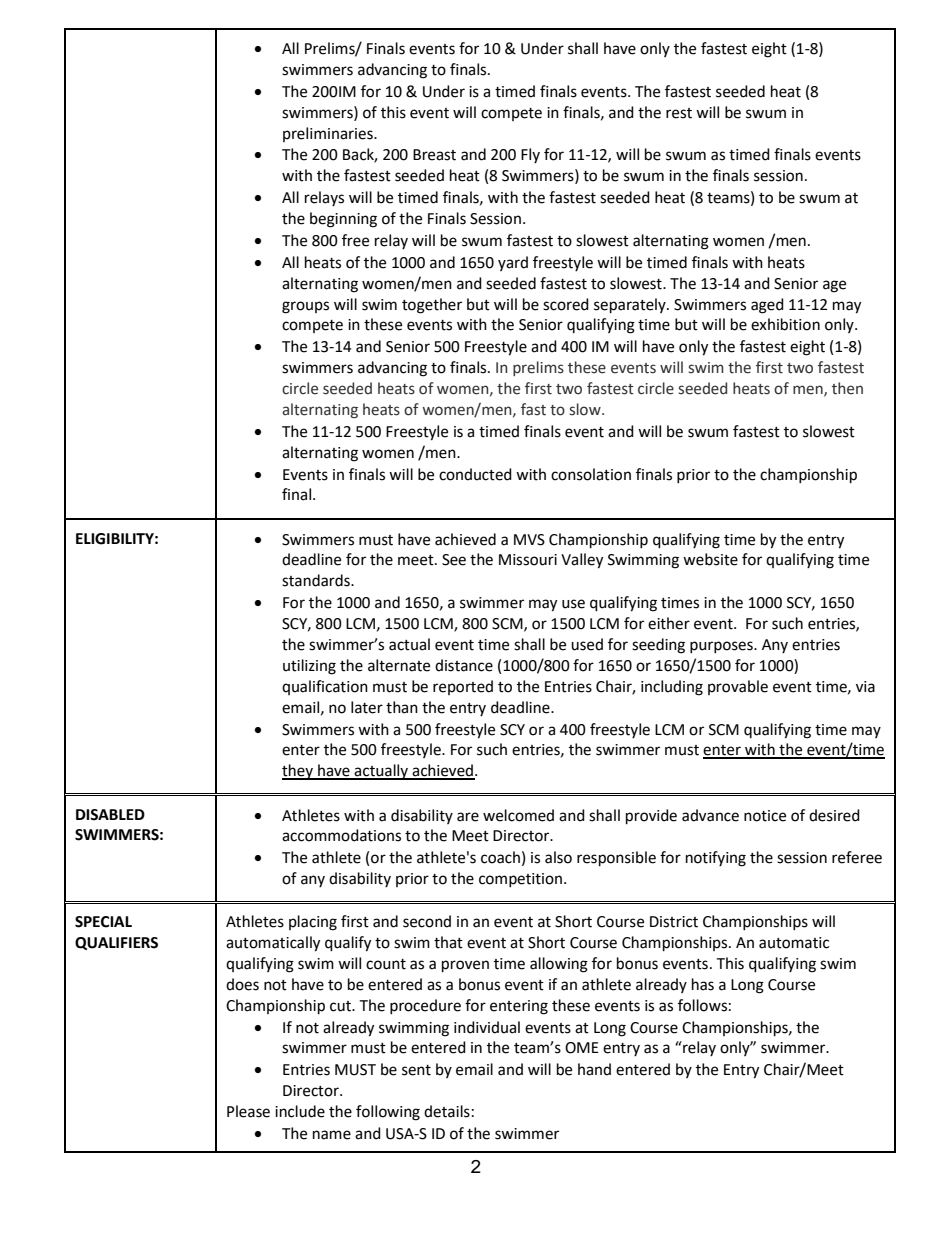  I want to click on conducted, so click(475, 474).
